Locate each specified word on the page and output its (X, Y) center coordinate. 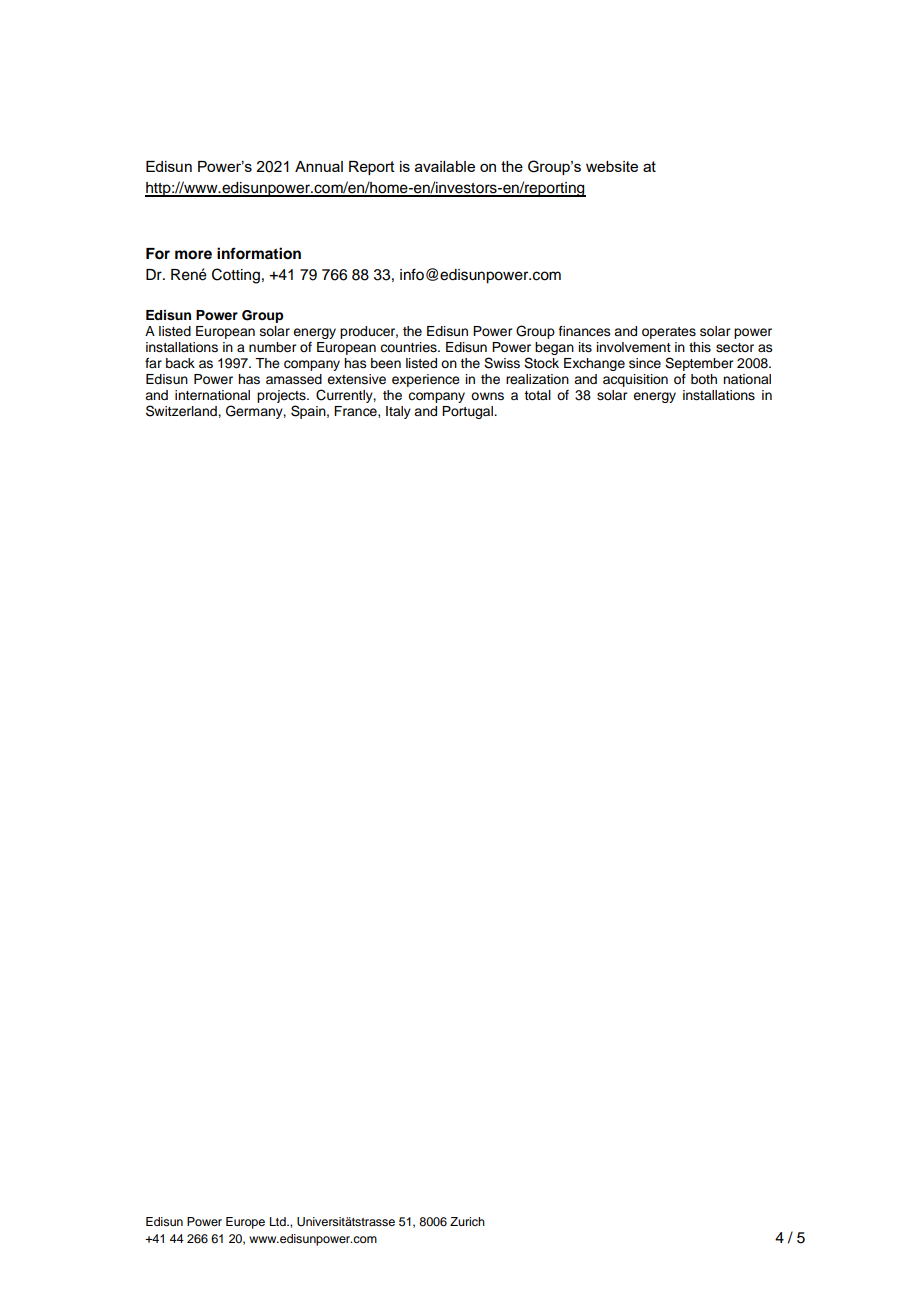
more (193, 255)
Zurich (467, 1221)
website (612, 166)
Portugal (468, 412)
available (445, 166)
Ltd (279, 1221)
